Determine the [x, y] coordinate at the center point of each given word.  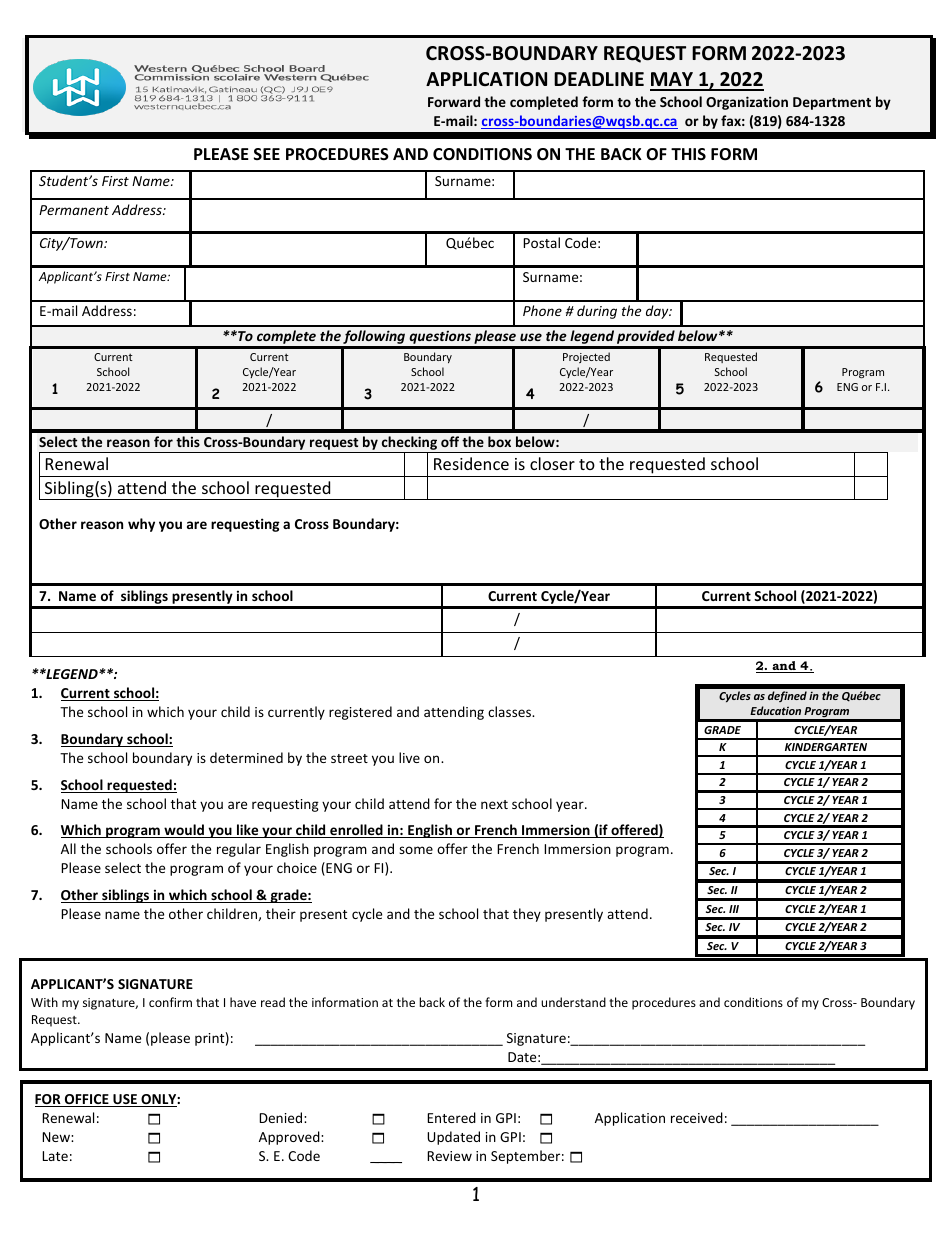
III [734, 909]
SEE [267, 154]
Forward [454, 101]
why [141, 525]
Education [775, 710]
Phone [542, 310]
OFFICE [87, 1100]
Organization [747, 103]
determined [246, 757]
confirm [170, 1002]
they [527, 915]
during [597, 312]
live [409, 757]
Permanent [74, 210]
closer [552, 463]
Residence [471, 463]
